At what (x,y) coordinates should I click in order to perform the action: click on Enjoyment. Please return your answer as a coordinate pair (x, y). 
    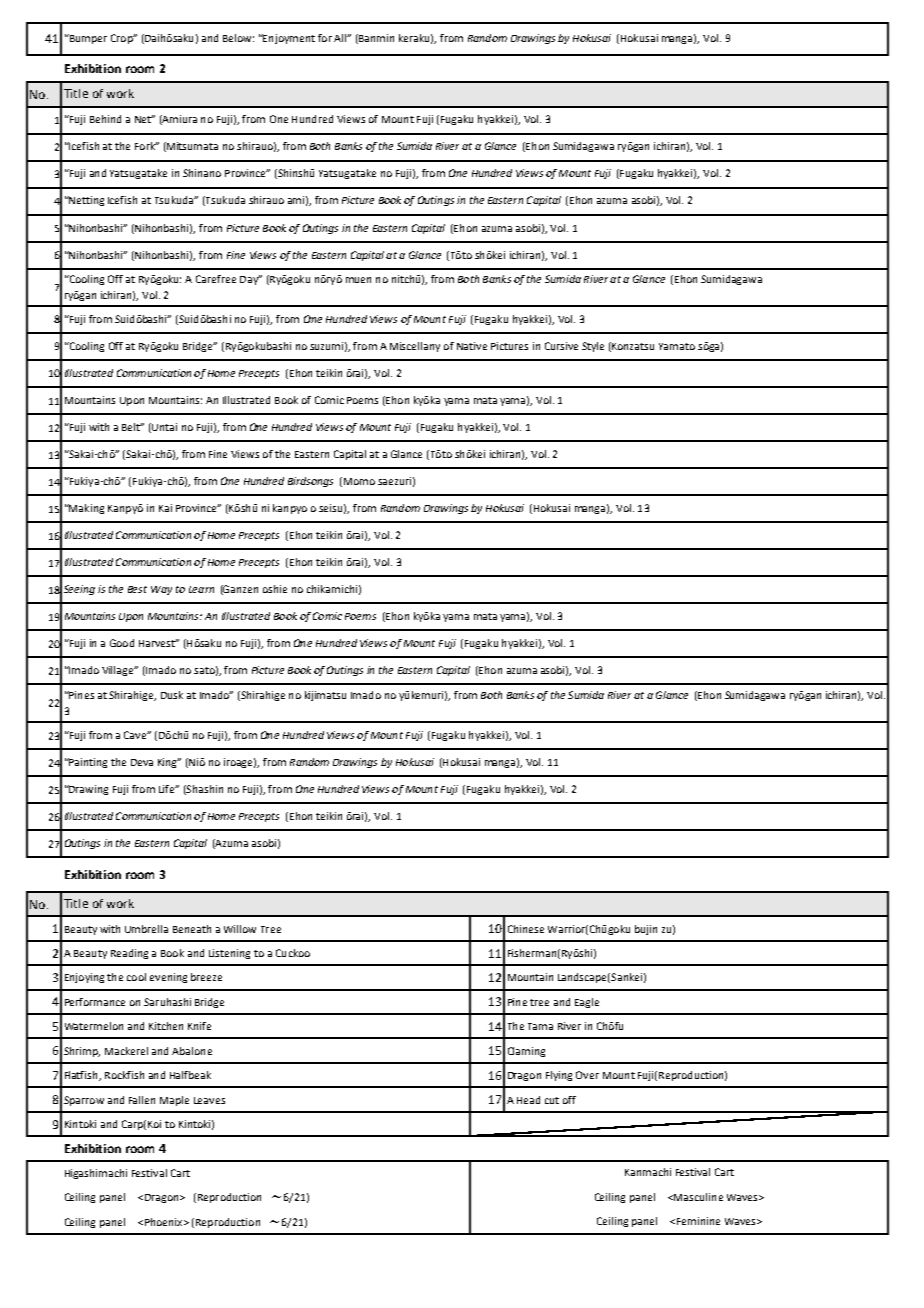
    Looking at the image, I should click on (288, 39).
